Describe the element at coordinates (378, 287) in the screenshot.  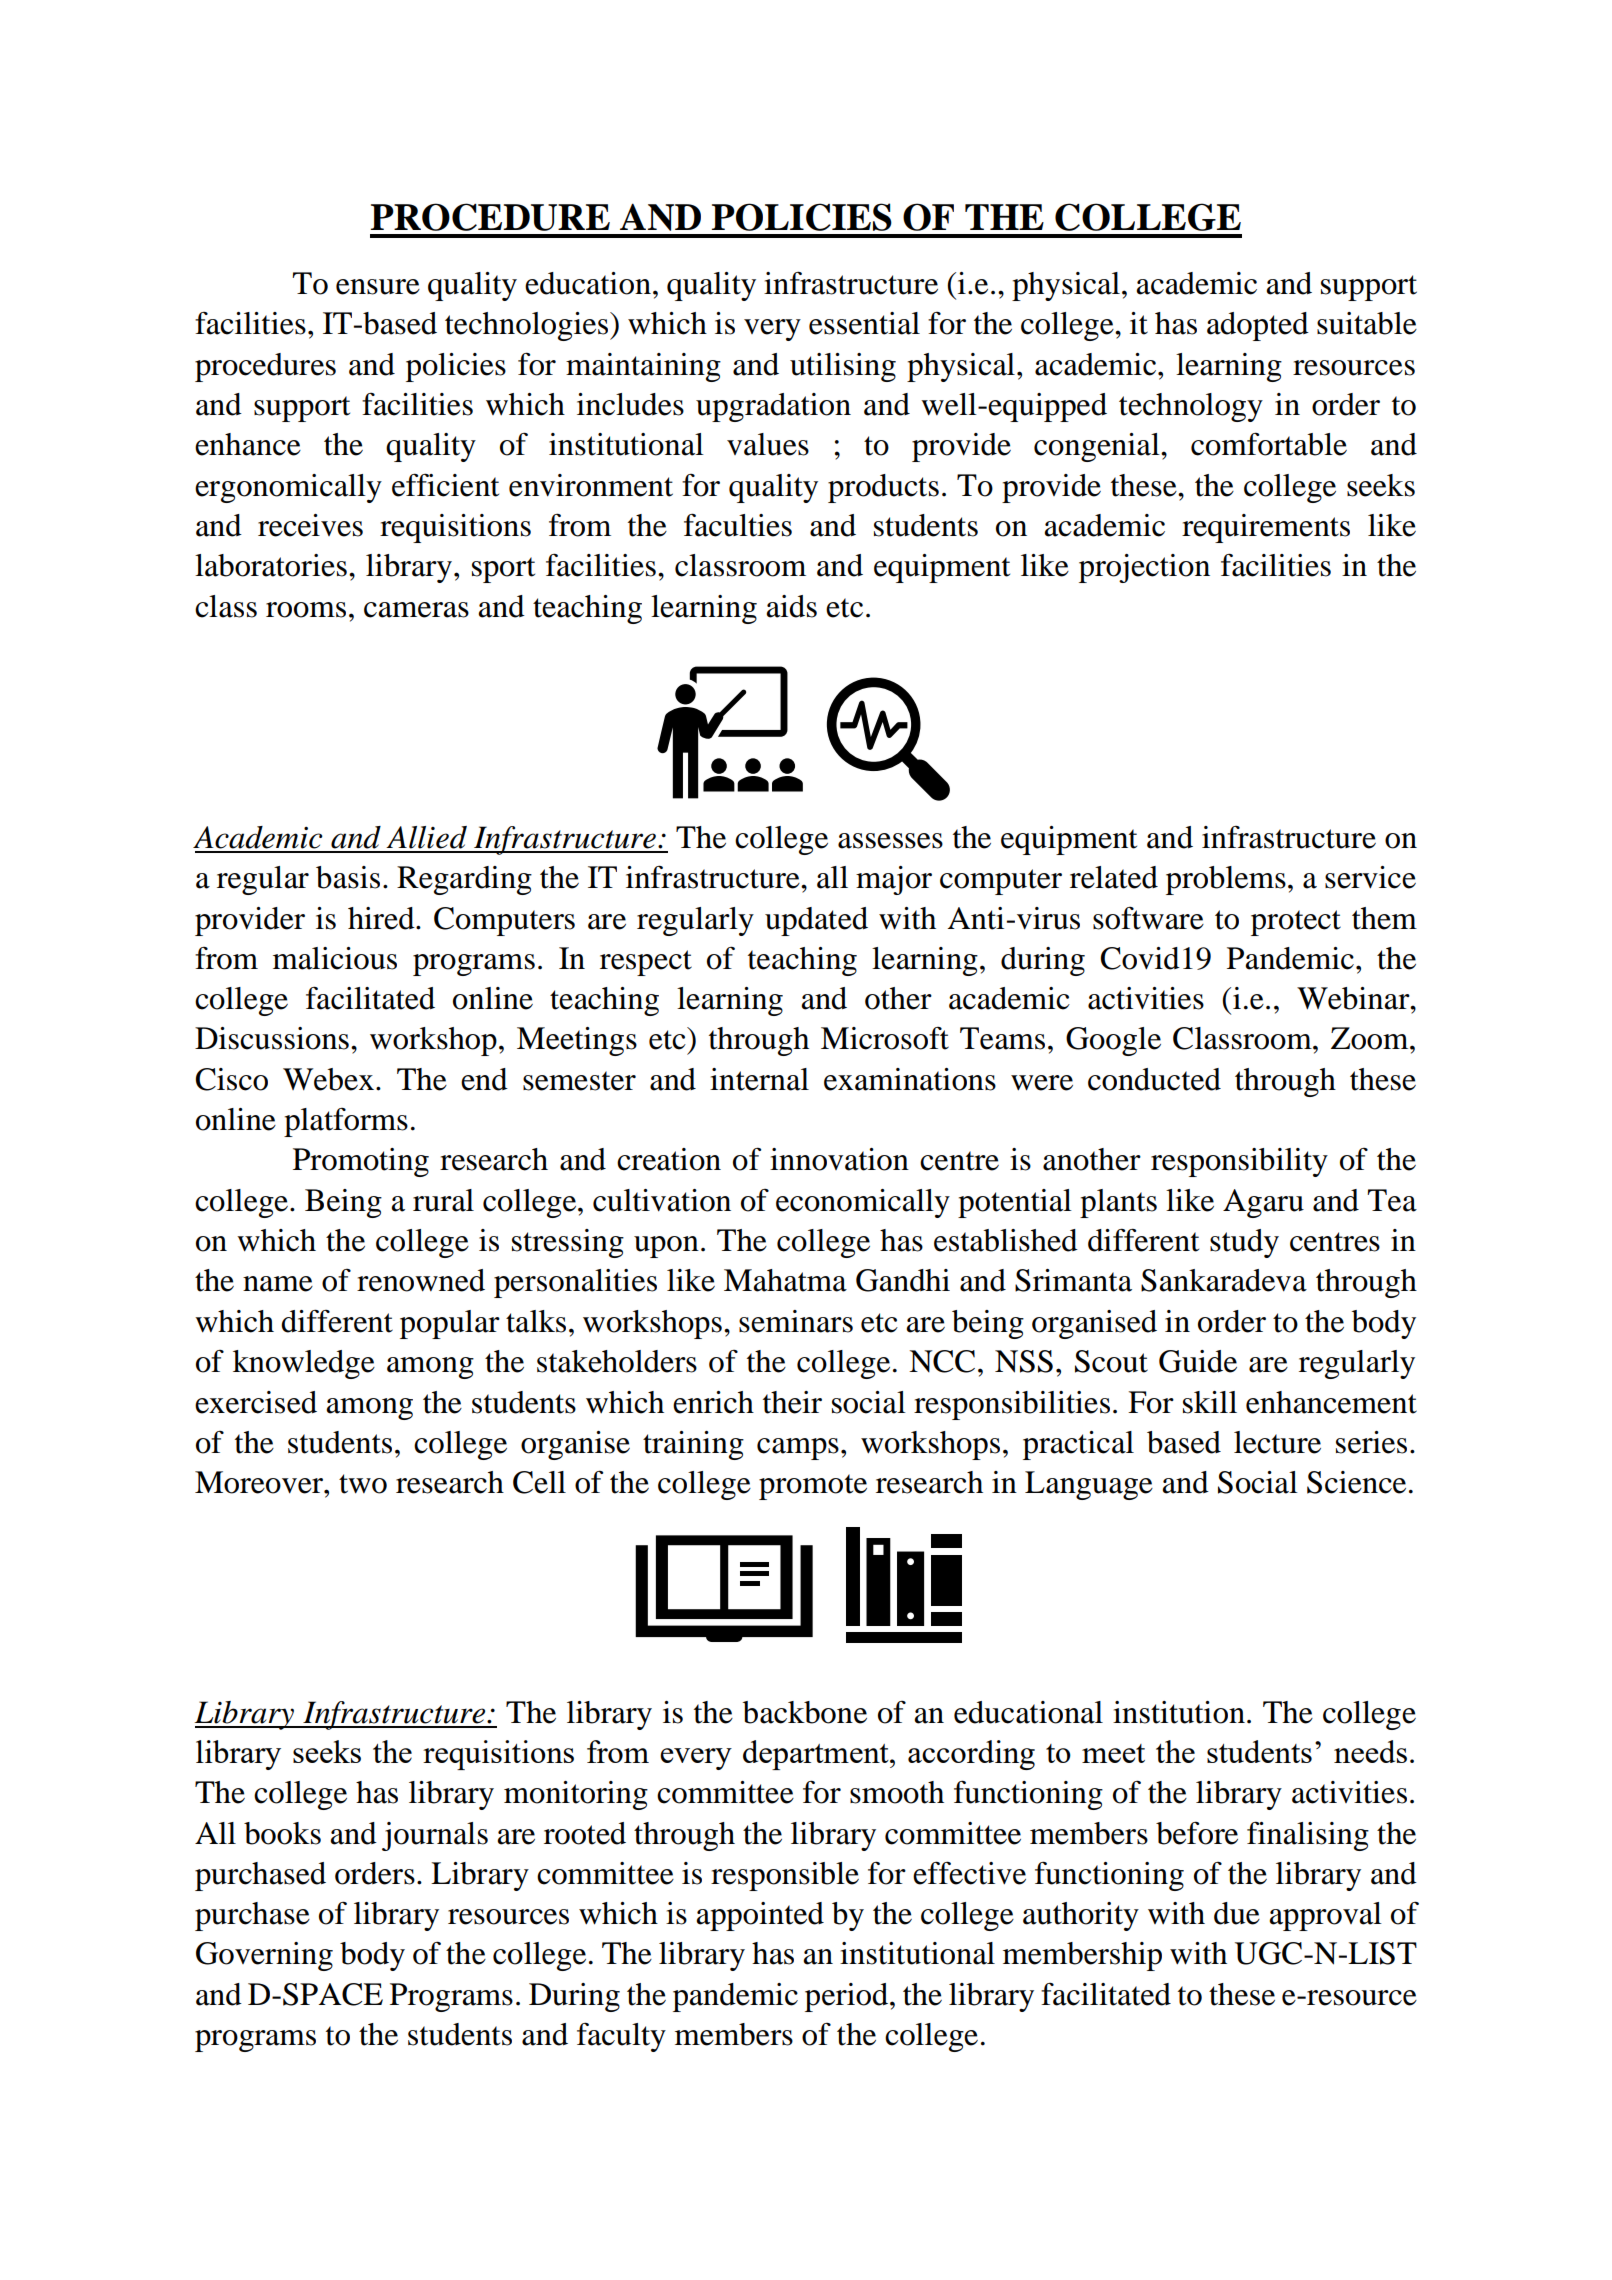
I see `ensure` at that location.
